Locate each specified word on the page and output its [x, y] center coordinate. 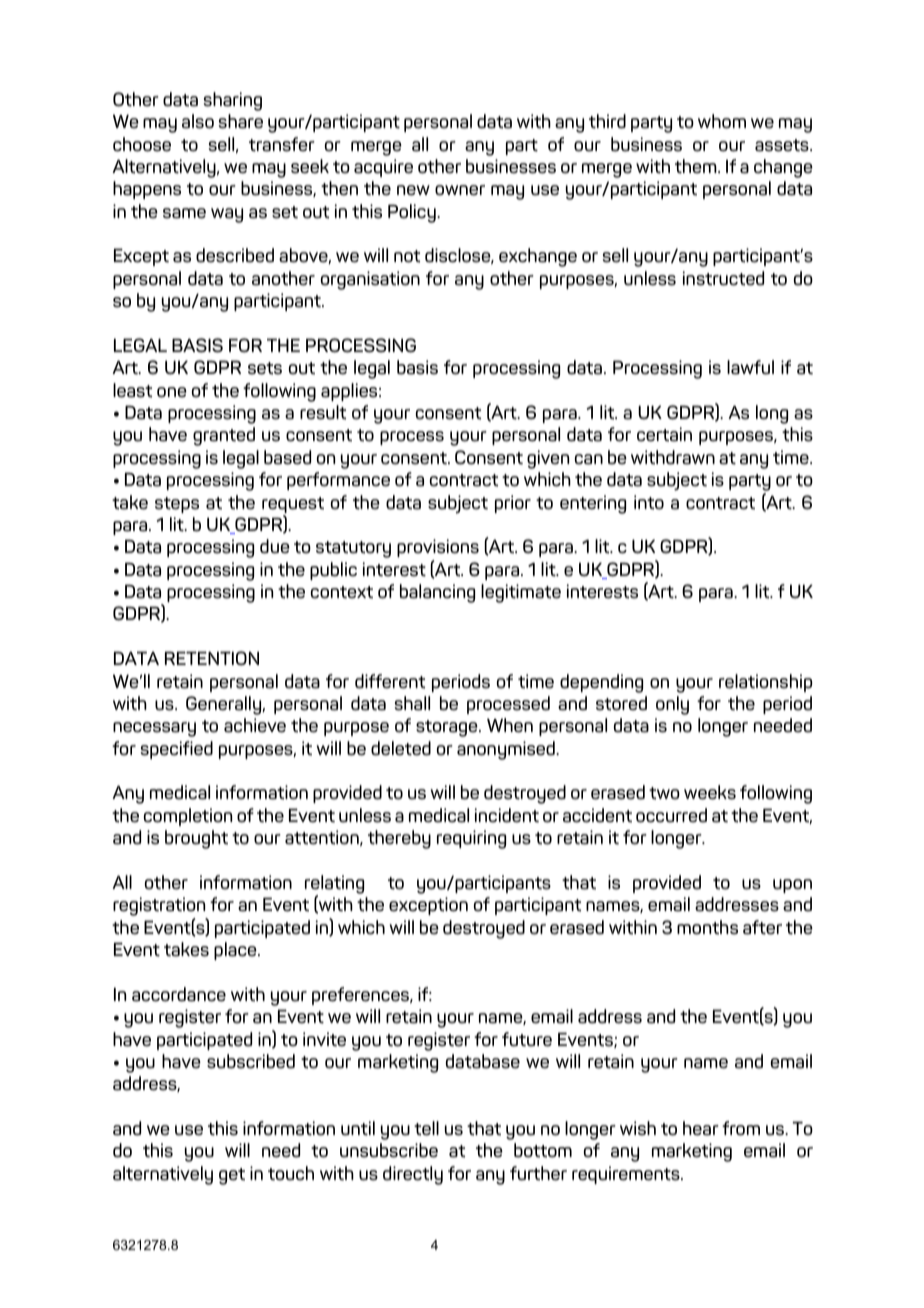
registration [160, 908]
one [172, 392]
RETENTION [212, 658]
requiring [471, 839]
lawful [750, 367]
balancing [437, 593]
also [198, 121]
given [548, 459]
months [707, 927]
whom [722, 121]
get [232, 1176]
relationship [765, 683]
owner [460, 190]
